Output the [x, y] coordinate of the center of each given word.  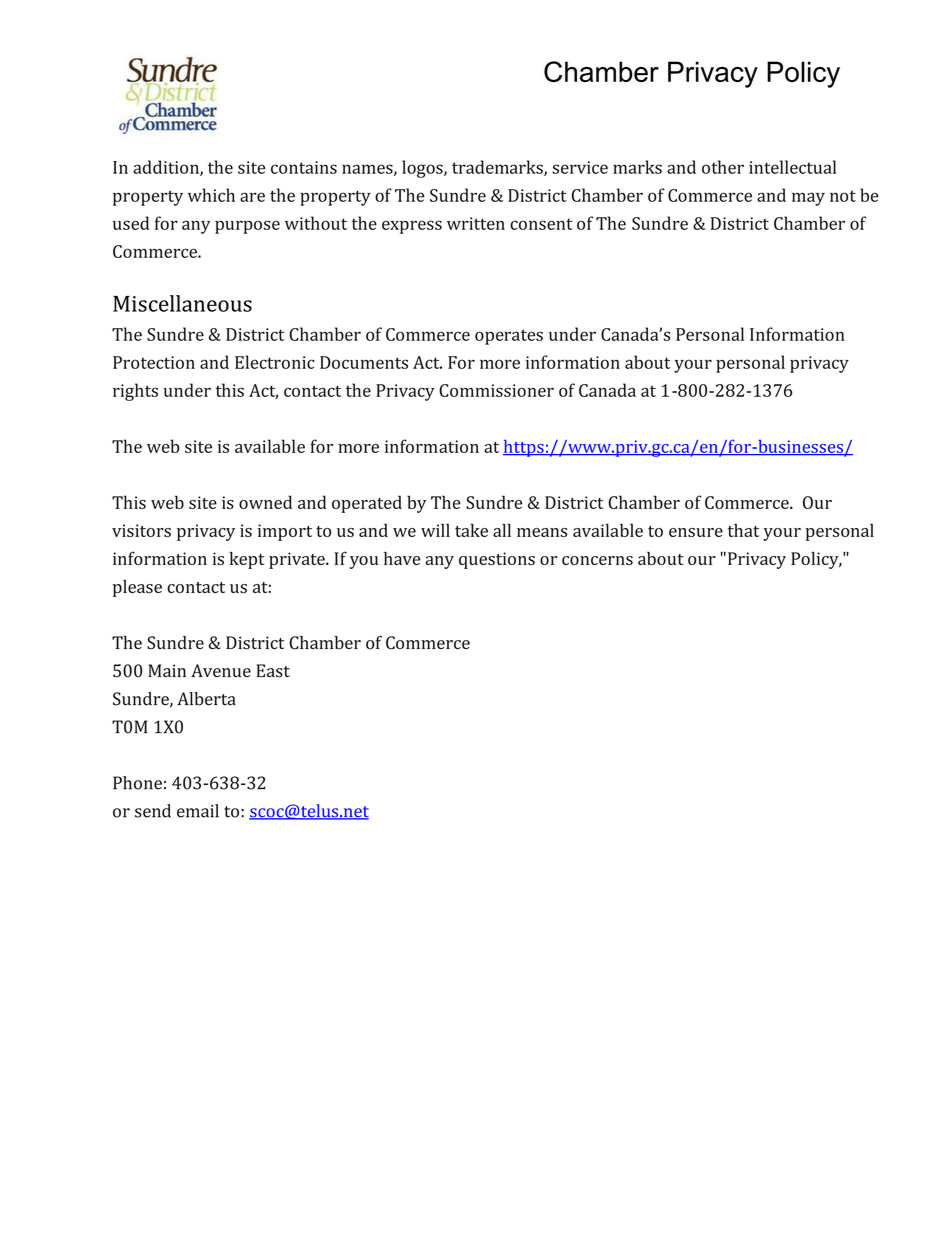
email [198, 811]
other [723, 167]
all [502, 530]
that [743, 530]
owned [265, 502]
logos [423, 169]
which [211, 195]
